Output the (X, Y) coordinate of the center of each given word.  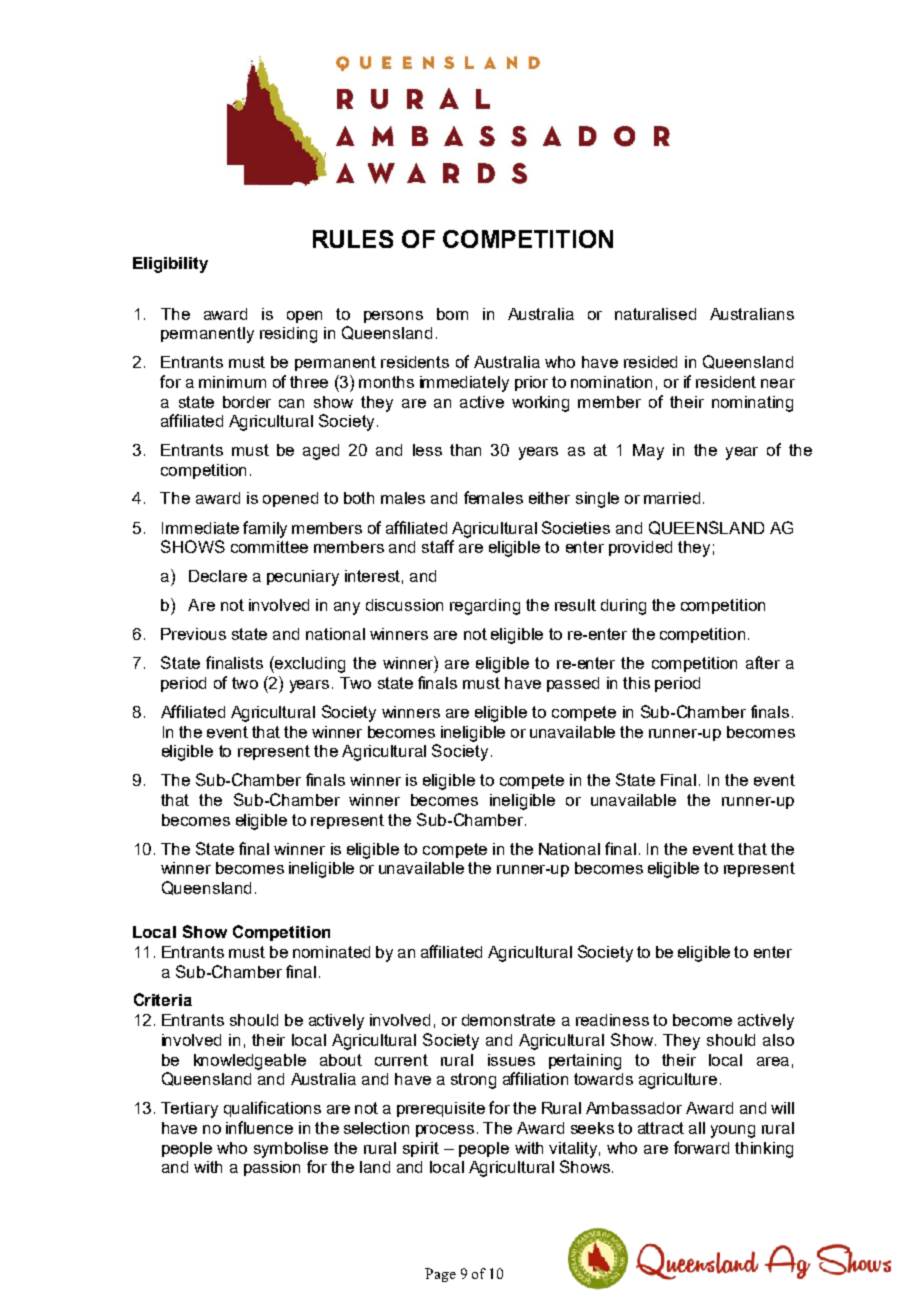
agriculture (678, 1081)
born (452, 314)
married (672, 498)
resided (650, 362)
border (247, 402)
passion (272, 1168)
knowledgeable (250, 1062)
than (465, 450)
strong (473, 1081)
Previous (193, 634)
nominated (331, 952)
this (636, 683)
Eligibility (170, 265)
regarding (485, 607)
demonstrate (508, 1020)
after (763, 662)
